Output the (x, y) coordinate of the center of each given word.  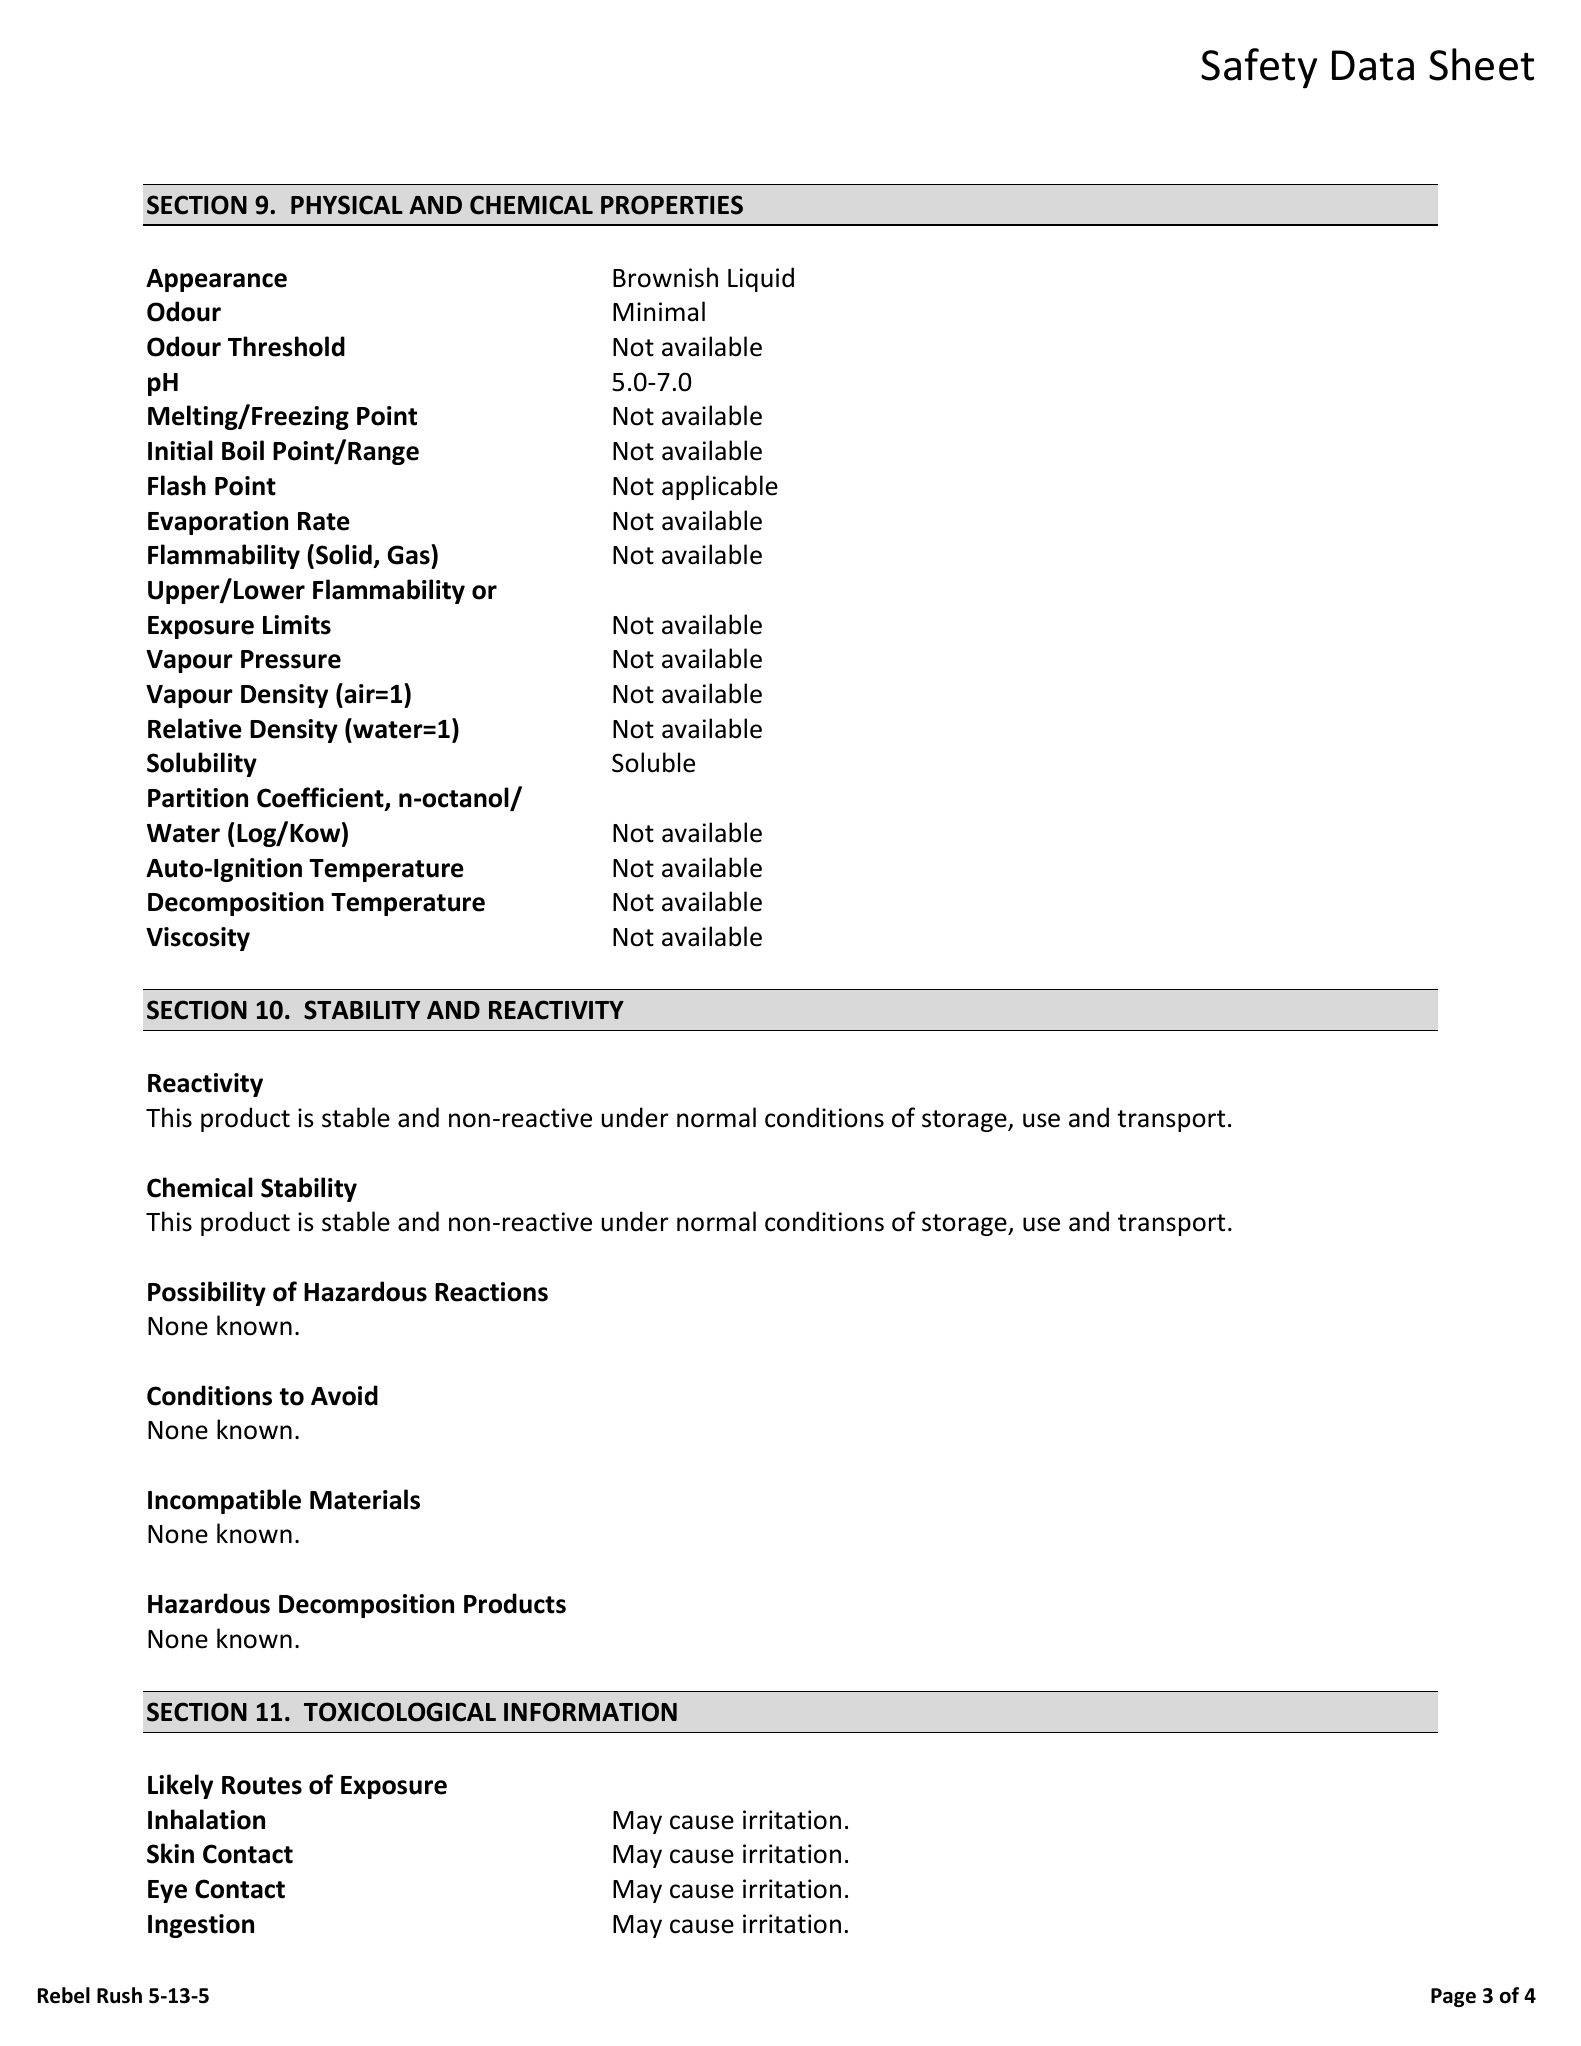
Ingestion (201, 1926)
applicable (720, 487)
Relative (195, 728)
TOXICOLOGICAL (400, 1712)
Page (1453, 1997)
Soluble (653, 762)
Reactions (491, 1292)
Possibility (207, 1293)
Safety (1259, 68)
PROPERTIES (672, 205)
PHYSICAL (347, 205)
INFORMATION (590, 1712)
